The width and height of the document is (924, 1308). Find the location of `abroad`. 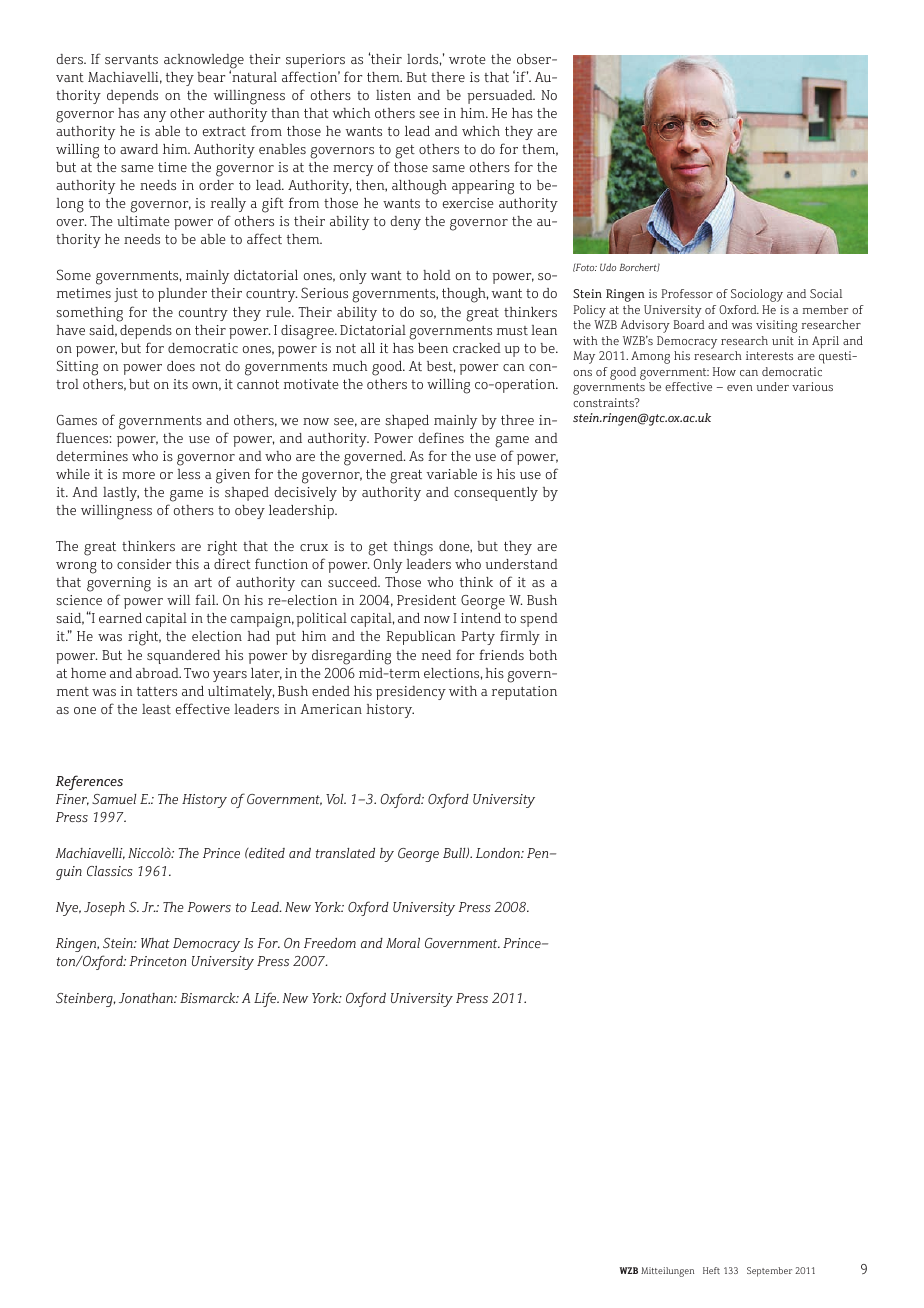

abroad is located at coordinates (158, 673).
